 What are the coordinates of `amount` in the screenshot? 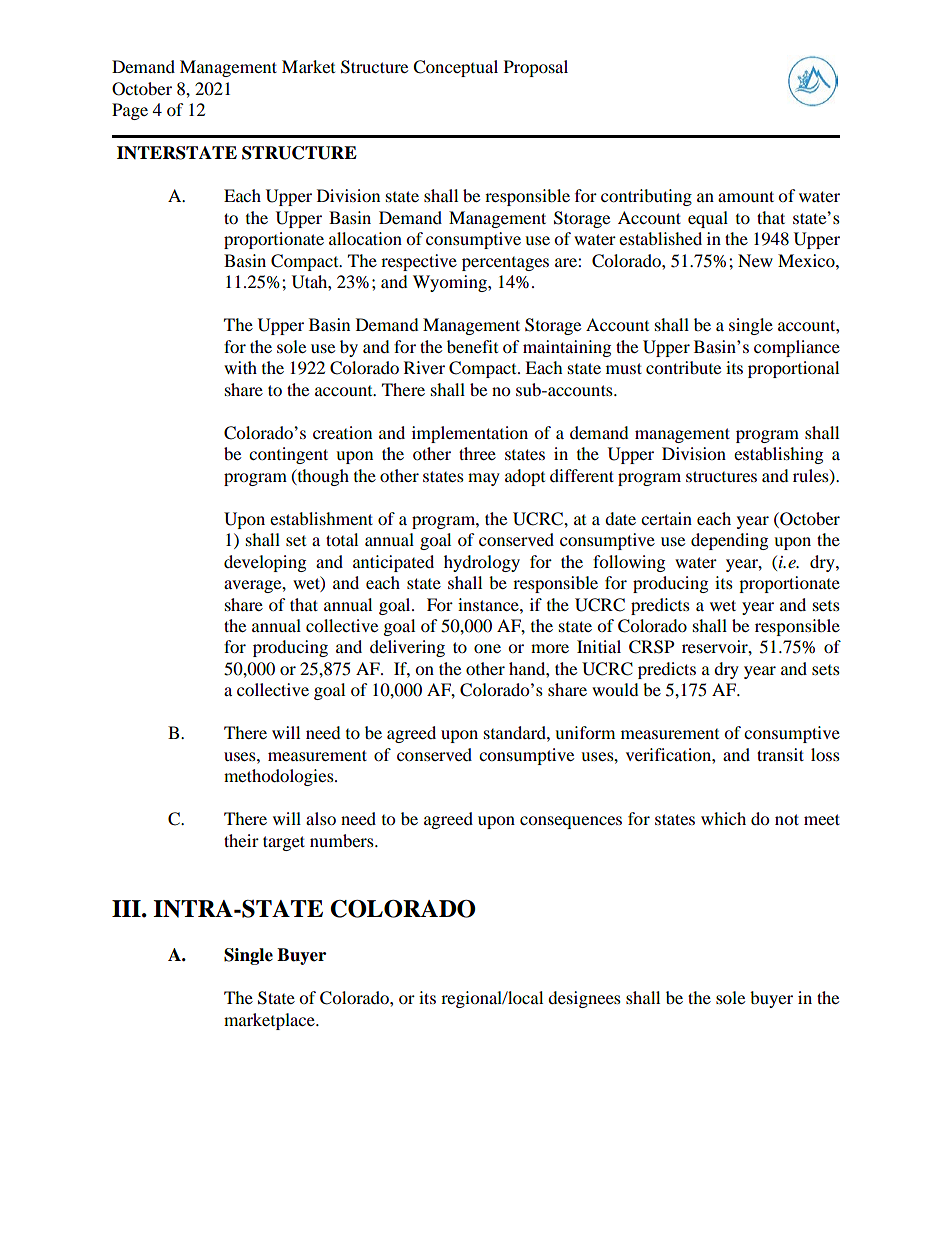 It's located at (746, 196).
